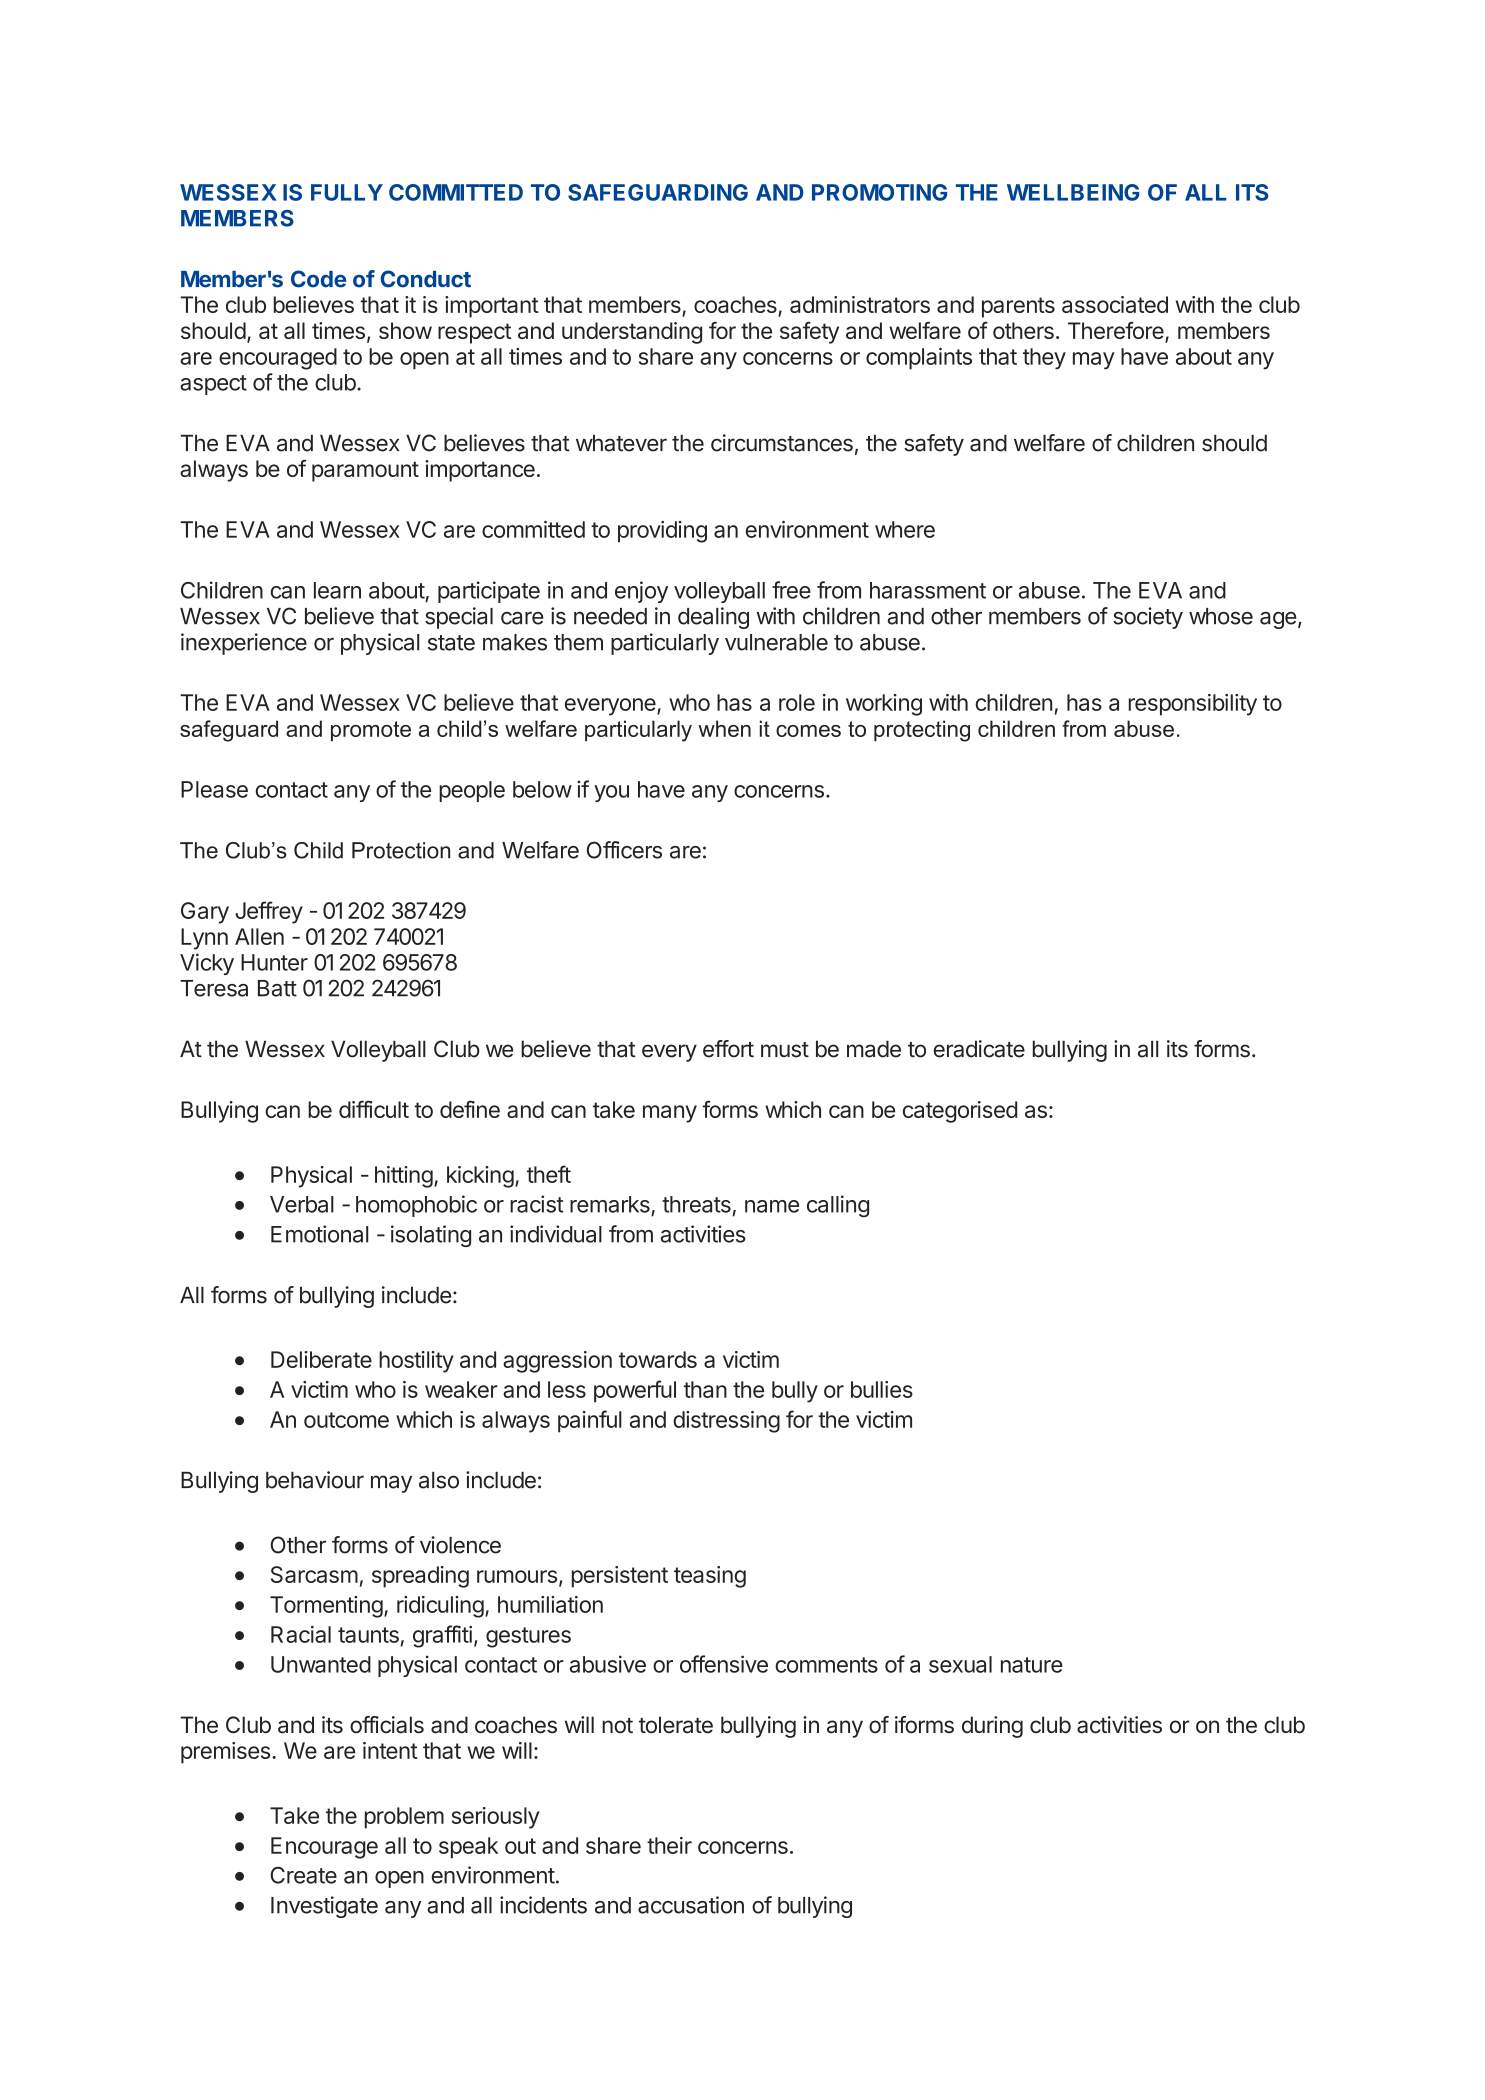  What do you see at coordinates (304, 1875) in the page?
I see `Create` at bounding box center [304, 1875].
